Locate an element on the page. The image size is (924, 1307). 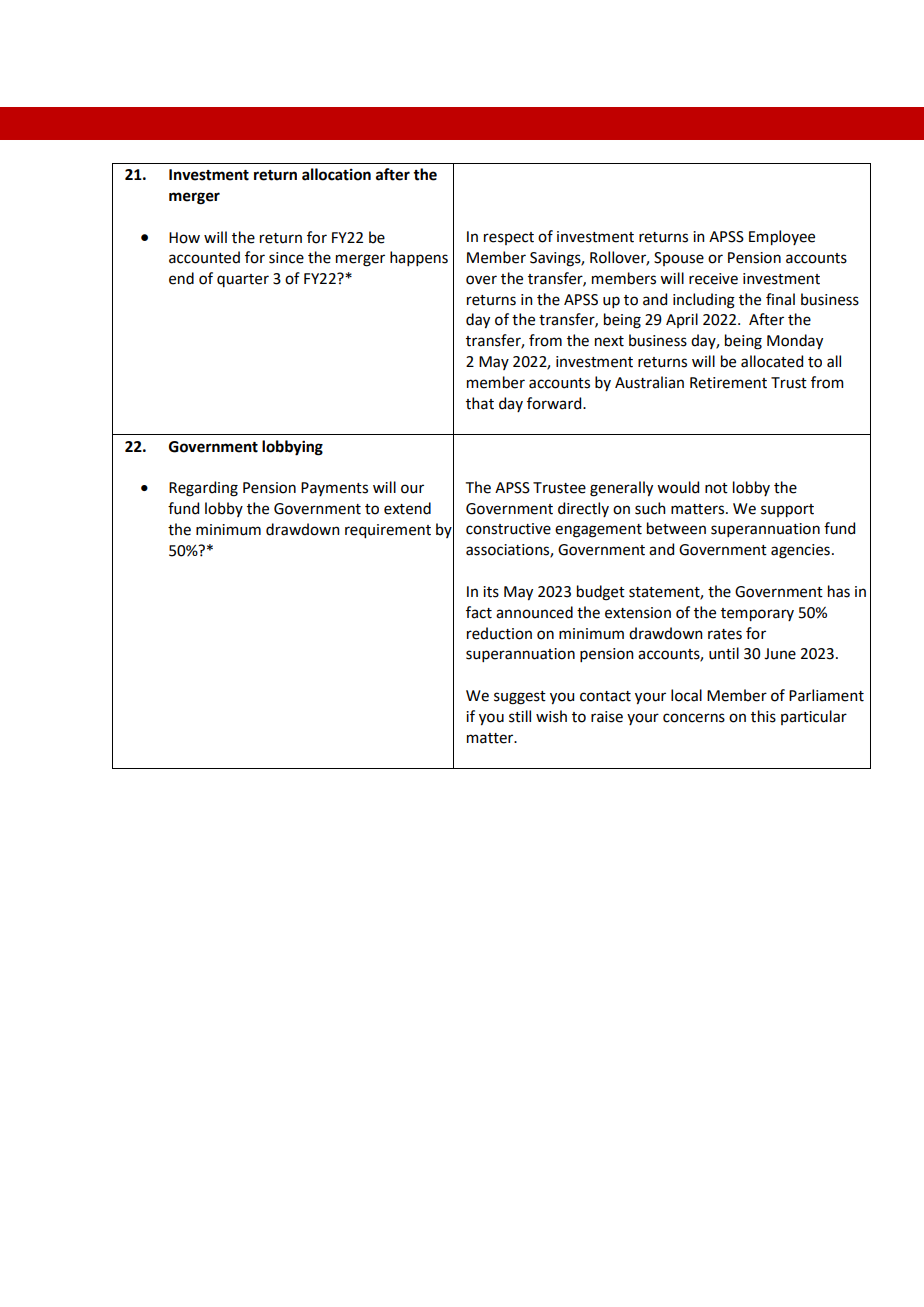
support is located at coordinates (787, 510).
